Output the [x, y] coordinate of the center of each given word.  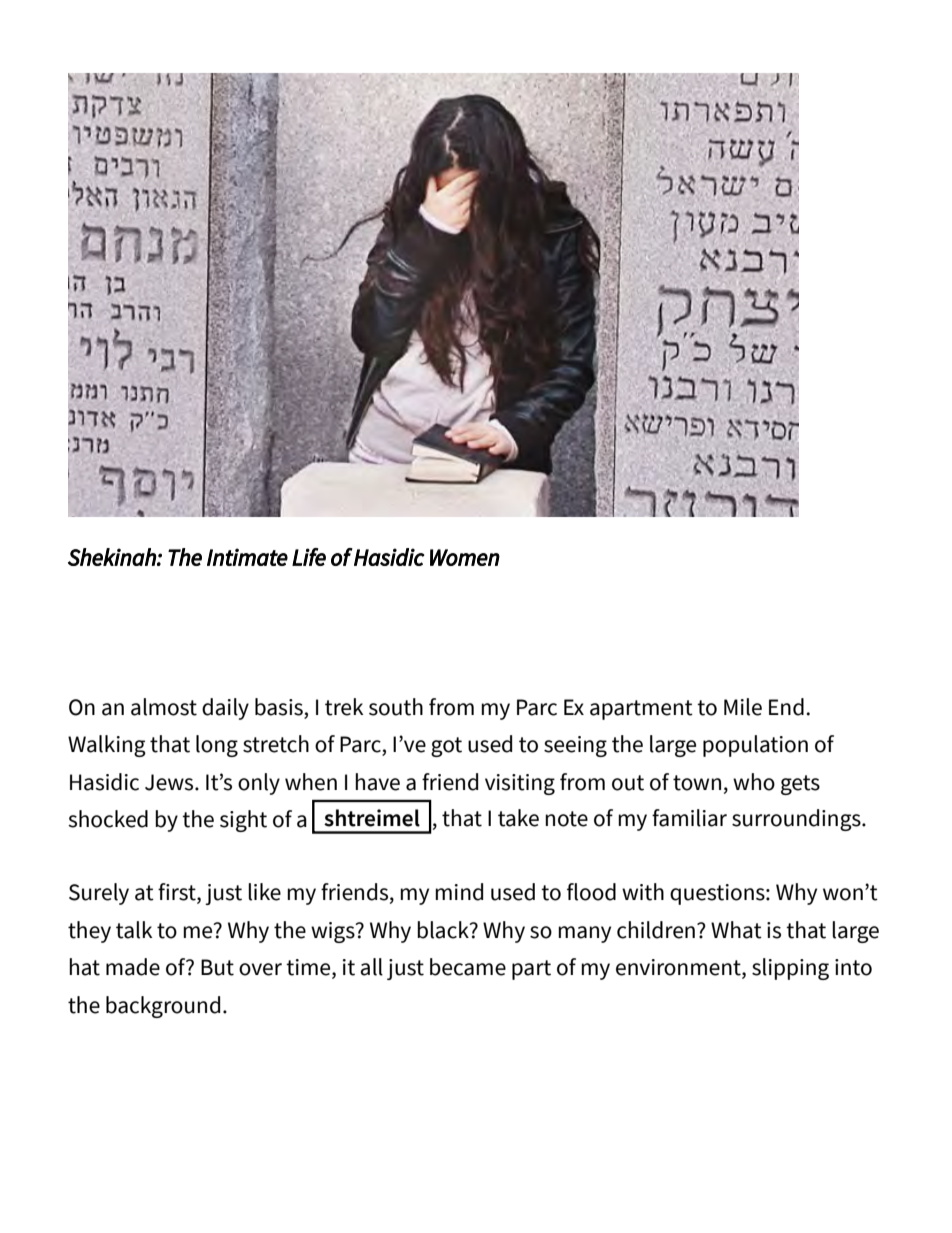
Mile [743, 707]
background [163, 1007]
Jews [170, 782]
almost [164, 707]
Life [309, 557]
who [754, 782]
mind [459, 892]
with [643, 892]
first [178, 893]
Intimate [247, 557]
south [396, 707]
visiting [520, 784]
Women [465, 557]
